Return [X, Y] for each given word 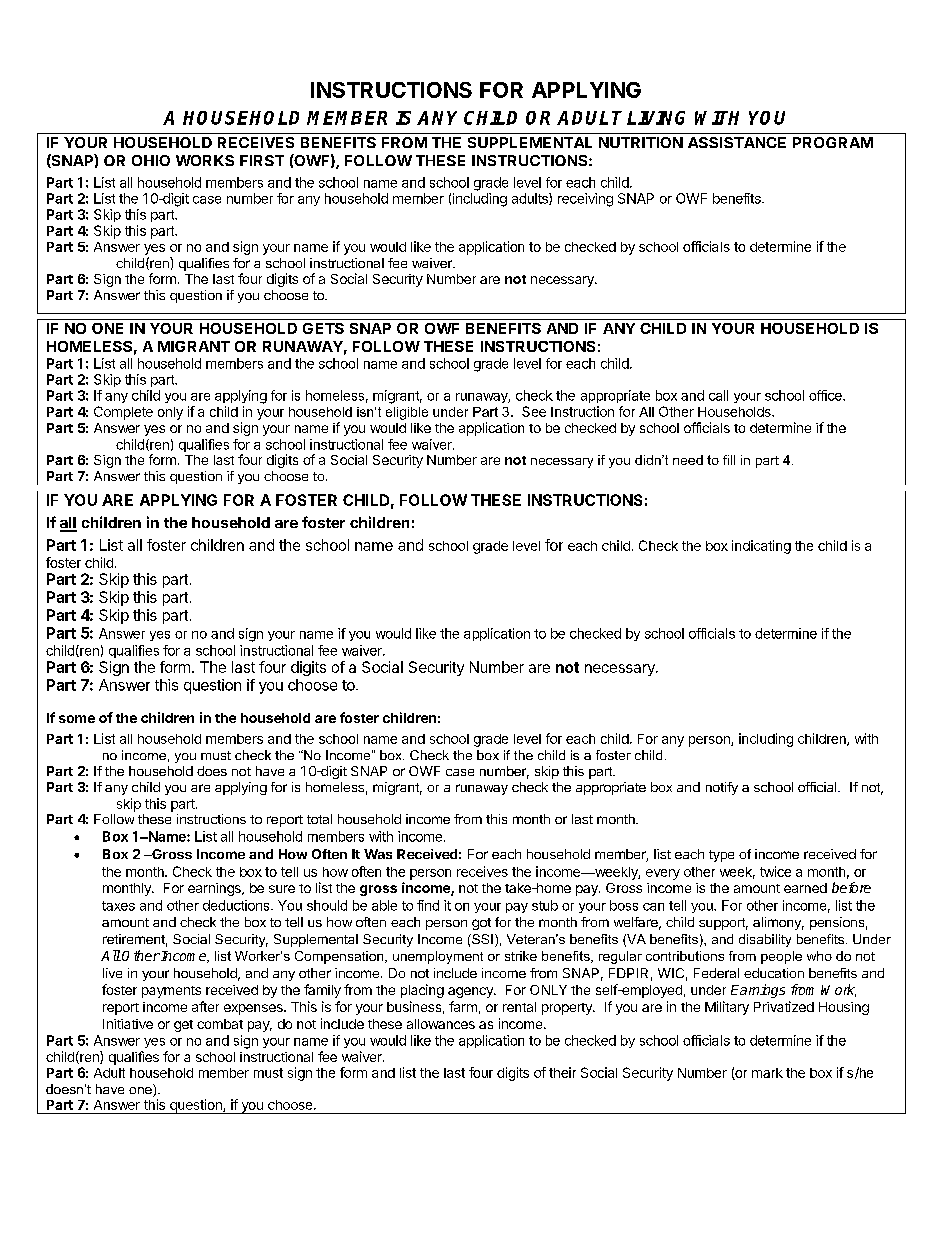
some [77, 719]
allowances [441, 1024]
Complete [123, 413]
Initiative [128, 1024]
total [319, 819]
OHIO [151, 160]
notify [722, 788]
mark [767, 1073]
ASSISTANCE [737, 142]
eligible [407, 413]
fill [729, 460]
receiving [585, 200]
